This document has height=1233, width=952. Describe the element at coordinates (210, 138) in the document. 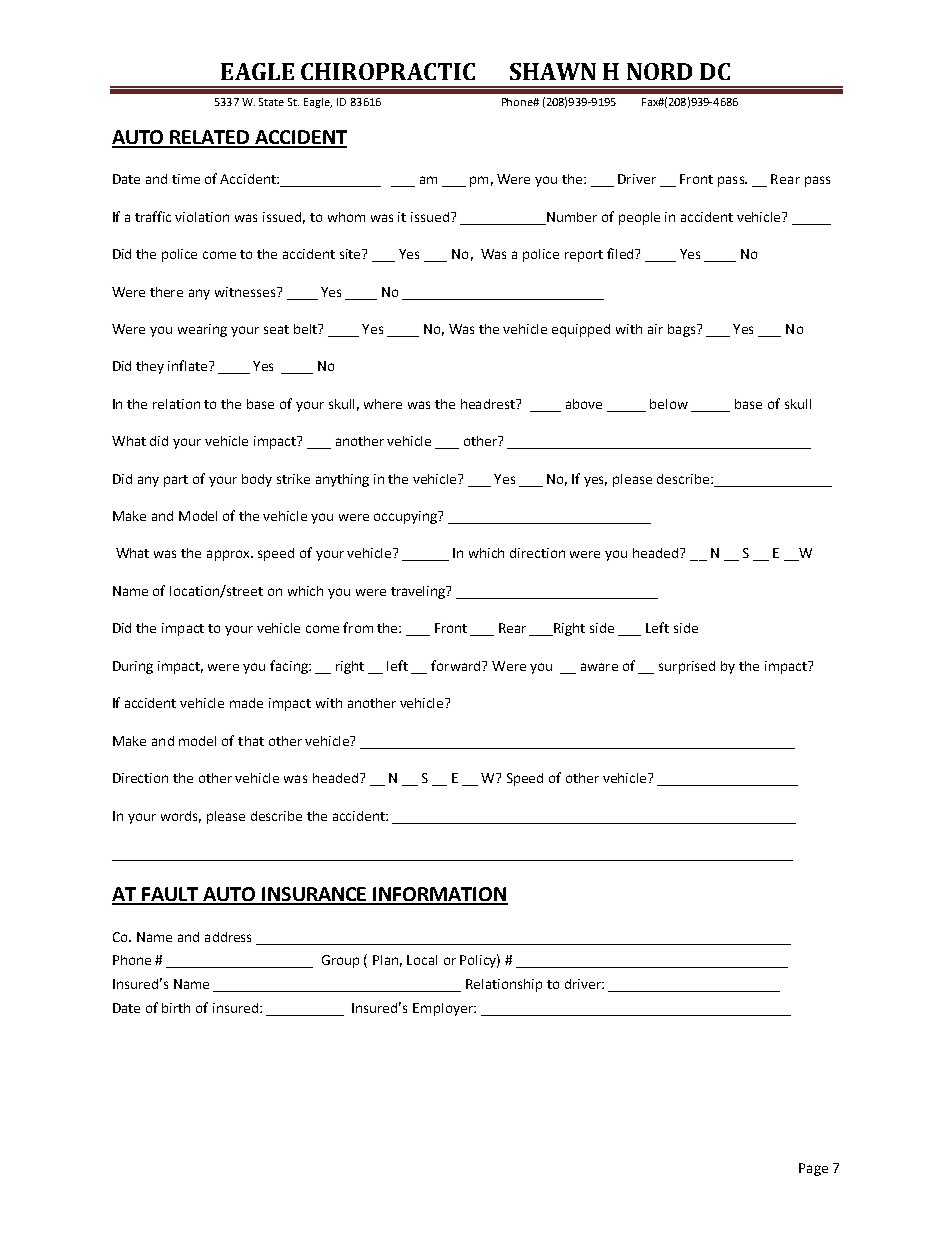

I see `RELATED` at that location.
